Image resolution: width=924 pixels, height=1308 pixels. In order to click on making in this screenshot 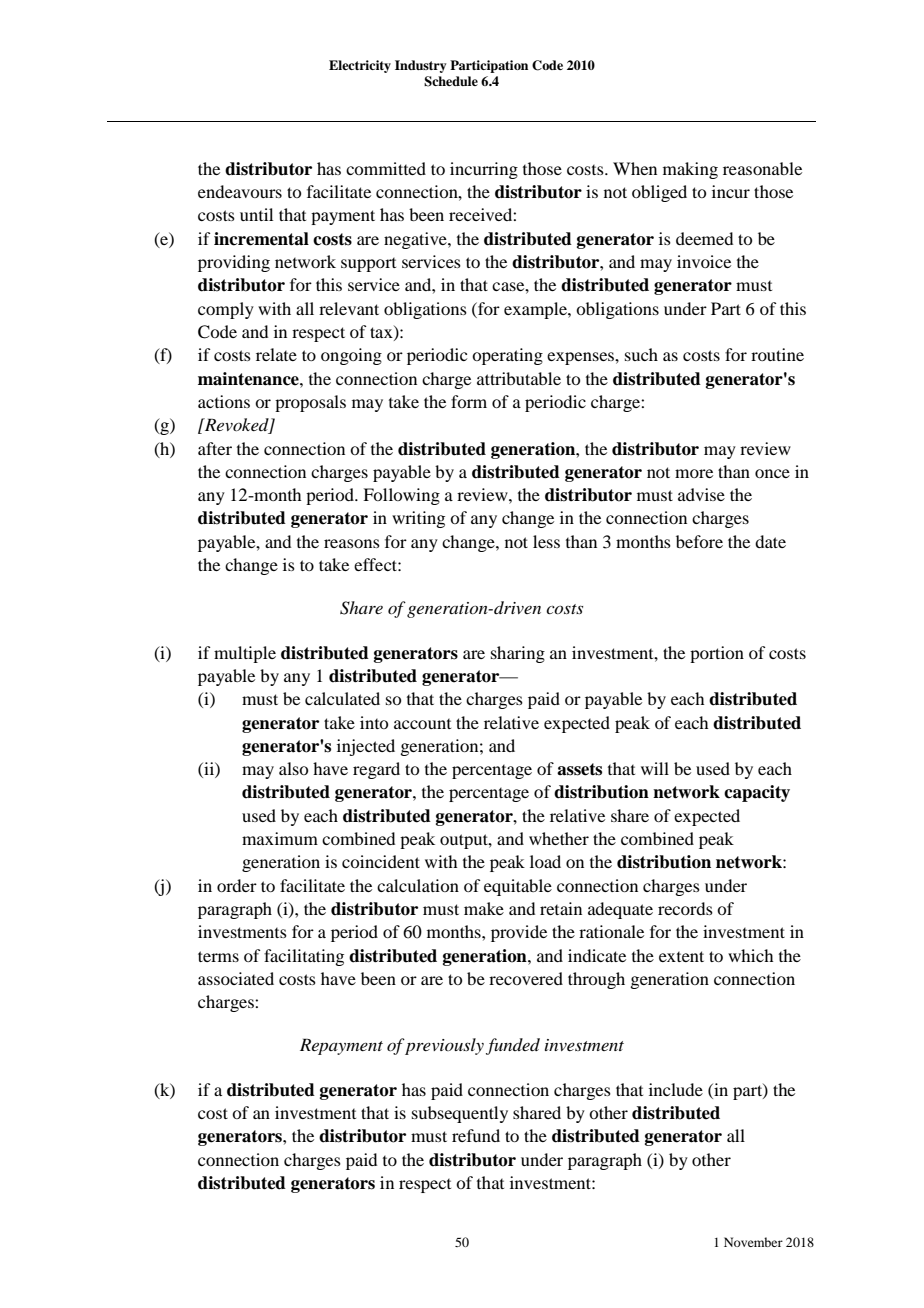, I will do `click(690, 170)`.
